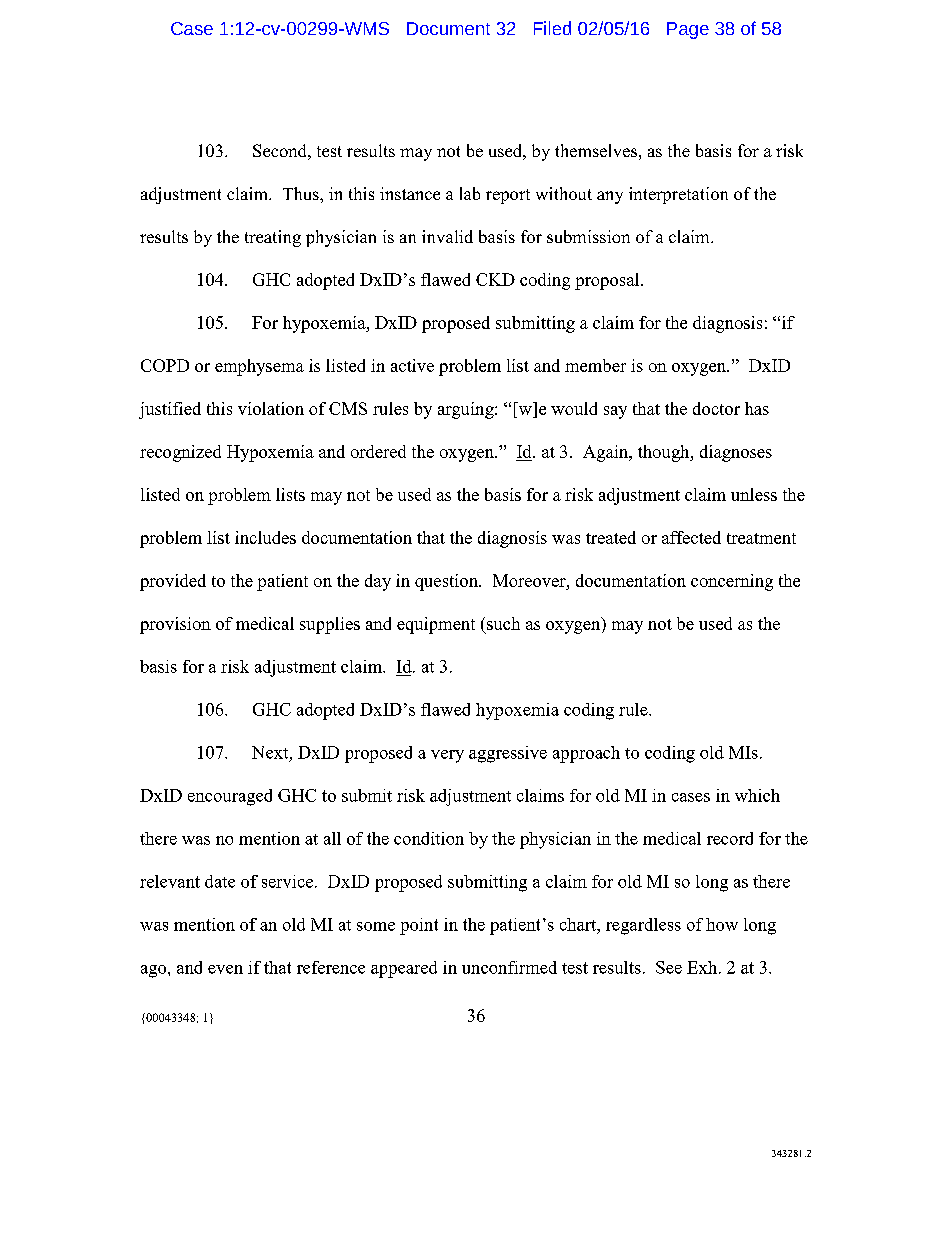 The width and height of the page is (952, 1233). What do you see at coordinates (225, 969) in the page?
I see `even` at bounding box center [225, 969].
